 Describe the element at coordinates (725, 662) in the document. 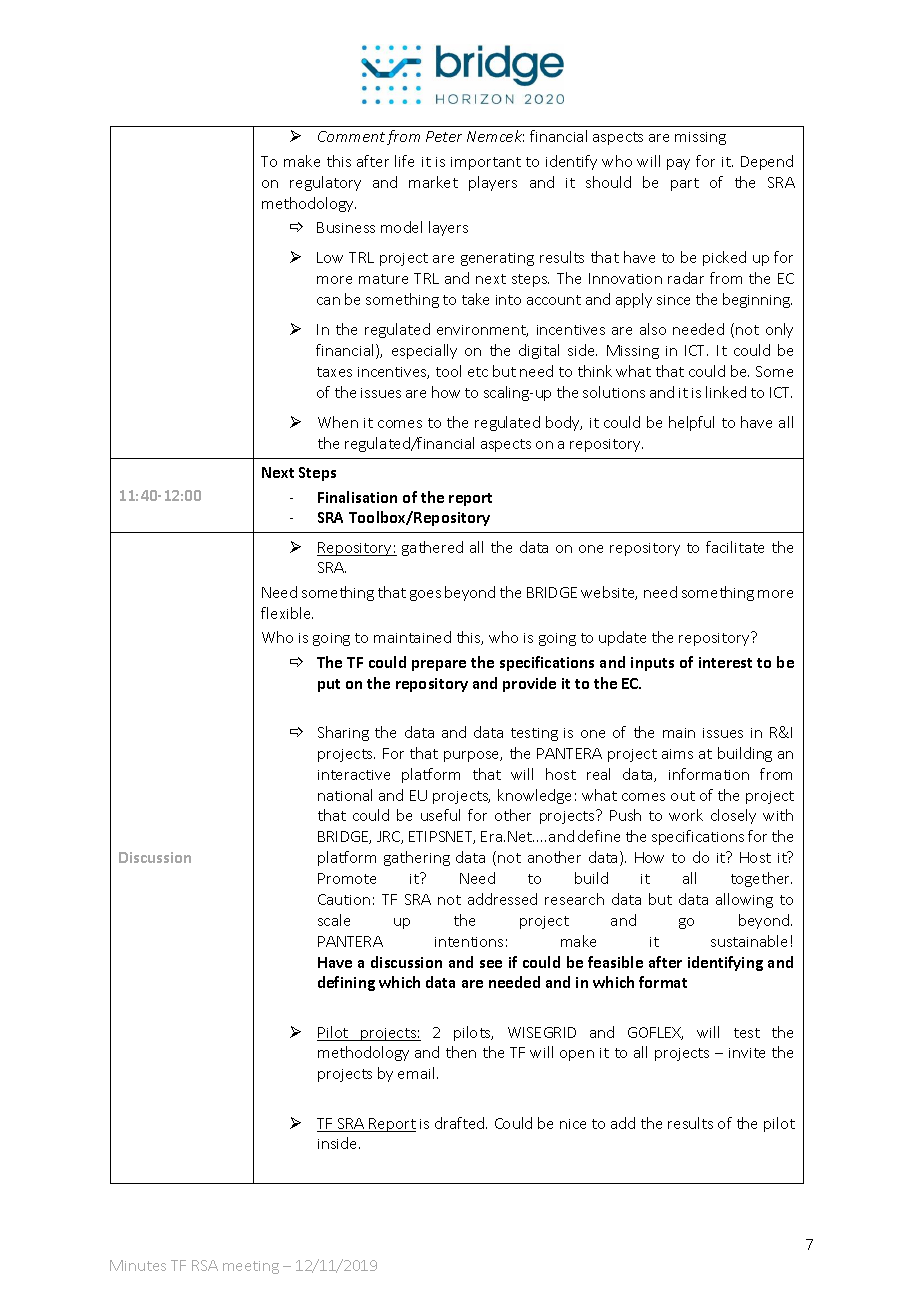

I see `interest` at that location.
